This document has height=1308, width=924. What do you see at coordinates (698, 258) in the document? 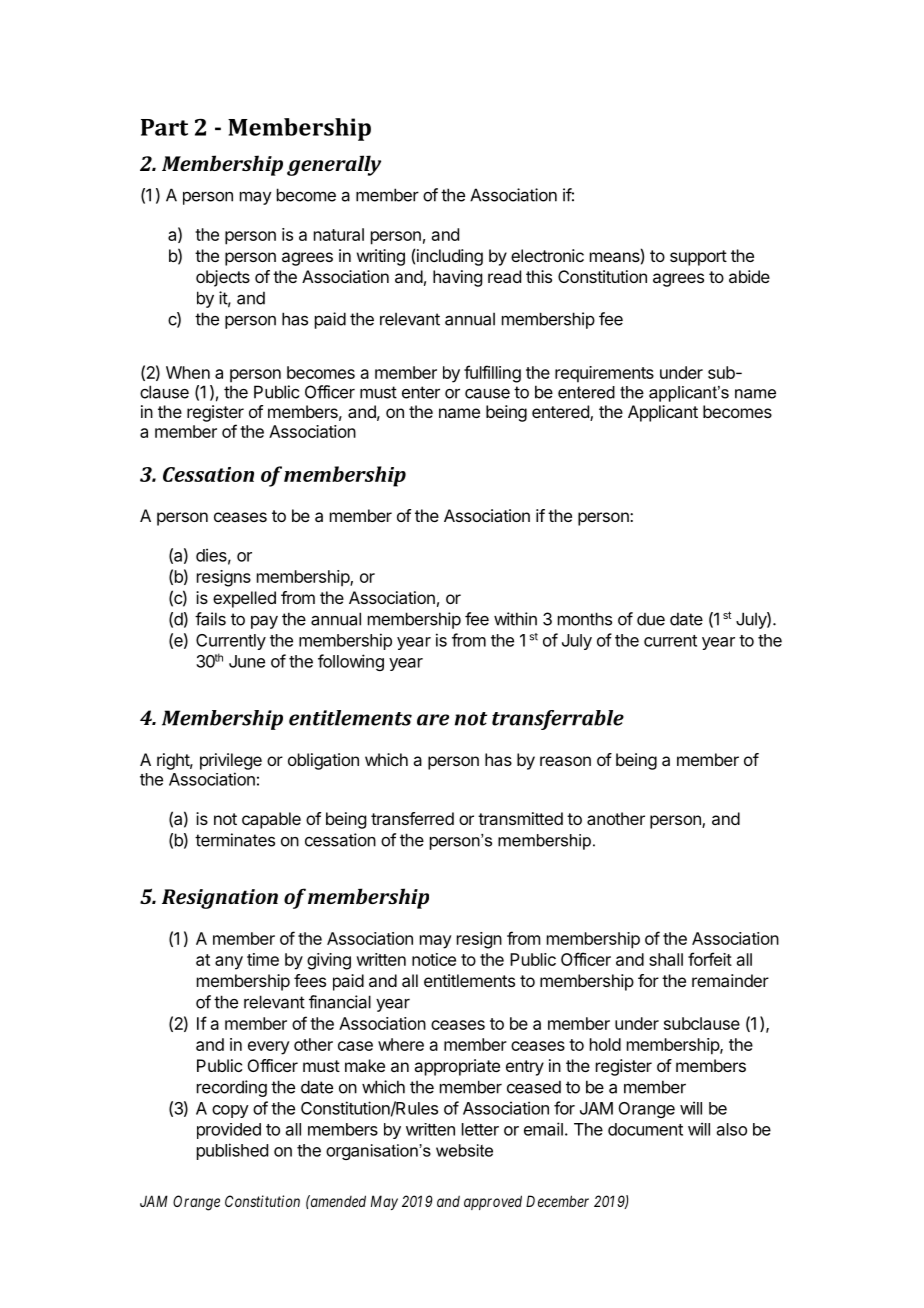
I see `support` at bounding box center [698, 258].
